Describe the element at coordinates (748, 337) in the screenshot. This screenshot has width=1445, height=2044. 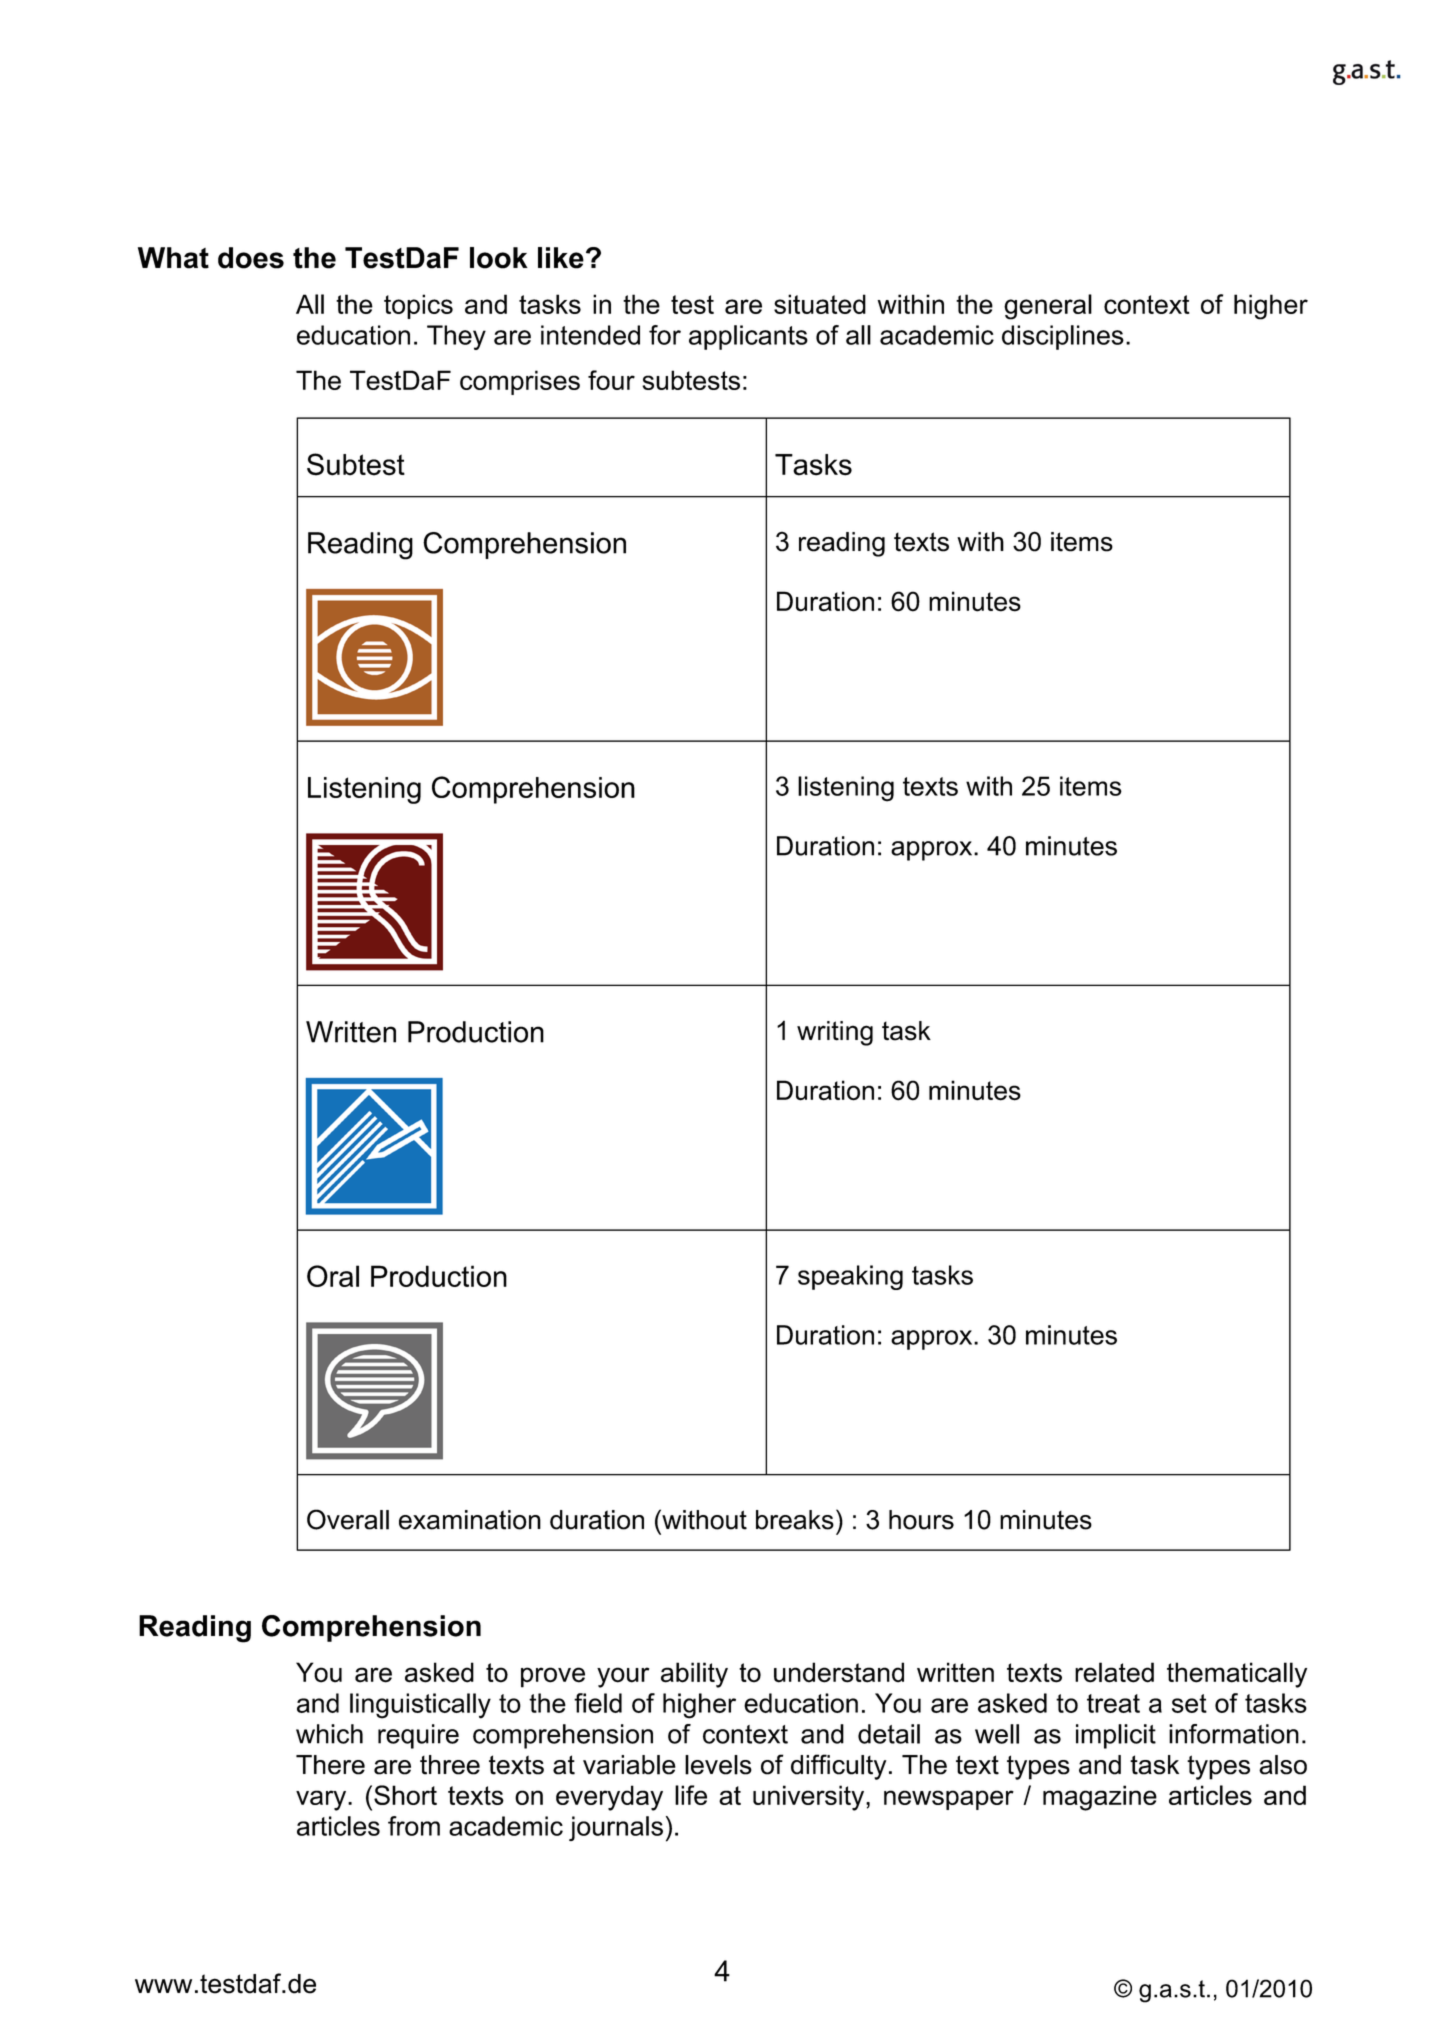
I see `applicants` at that location.
